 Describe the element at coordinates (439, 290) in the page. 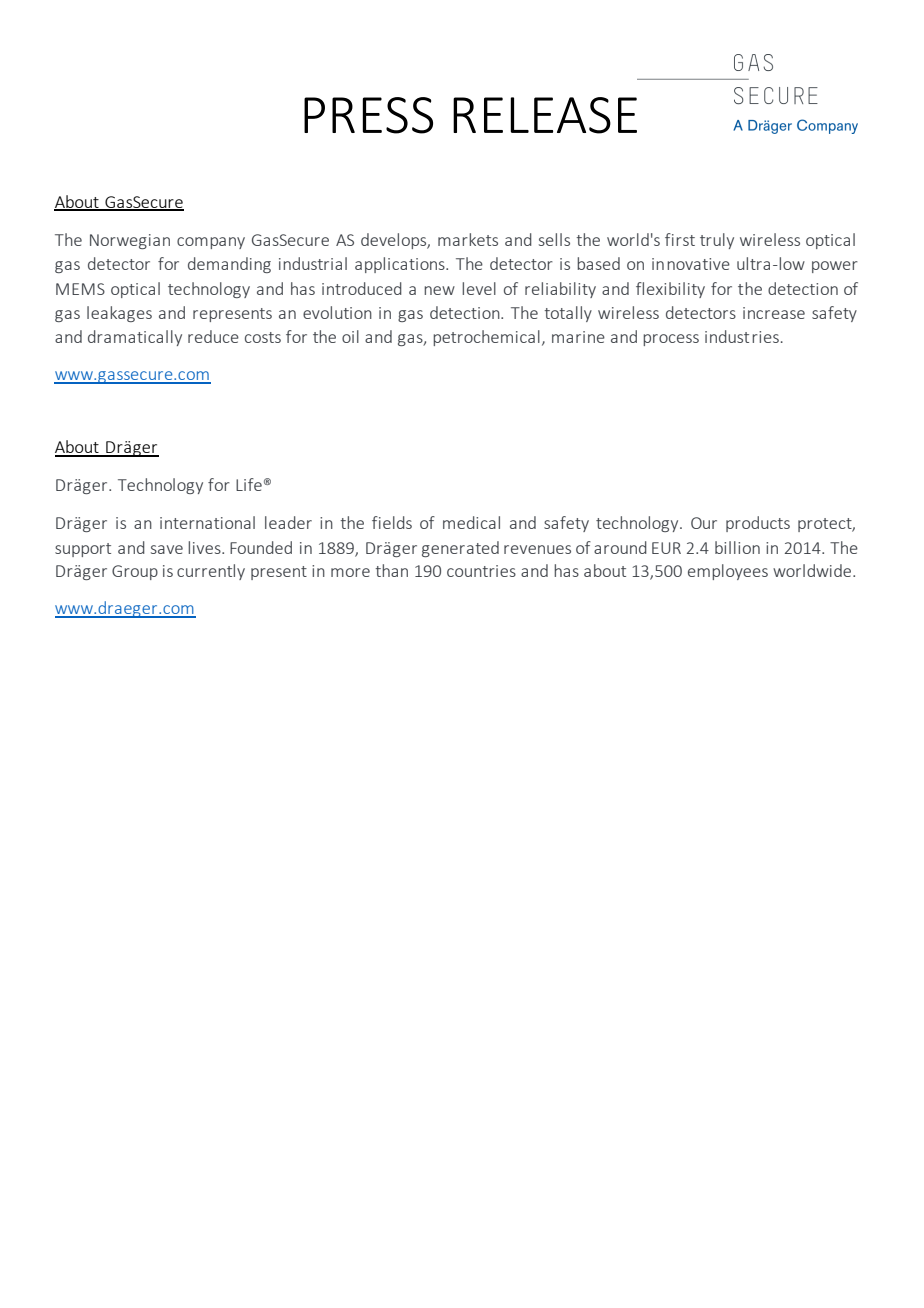

I see `new` at that location.
